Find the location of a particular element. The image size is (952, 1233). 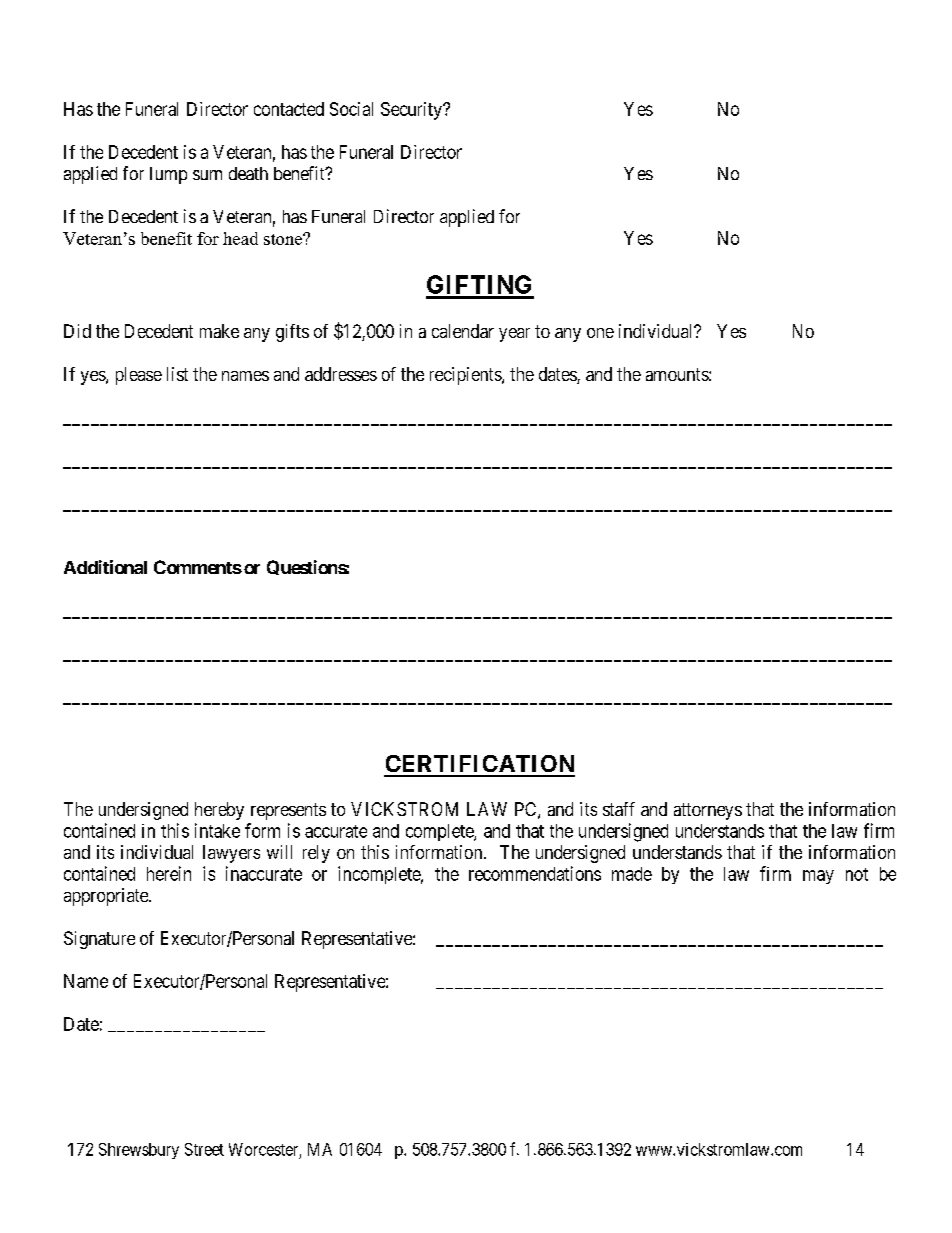

year is located at coordinates (514, 335).
